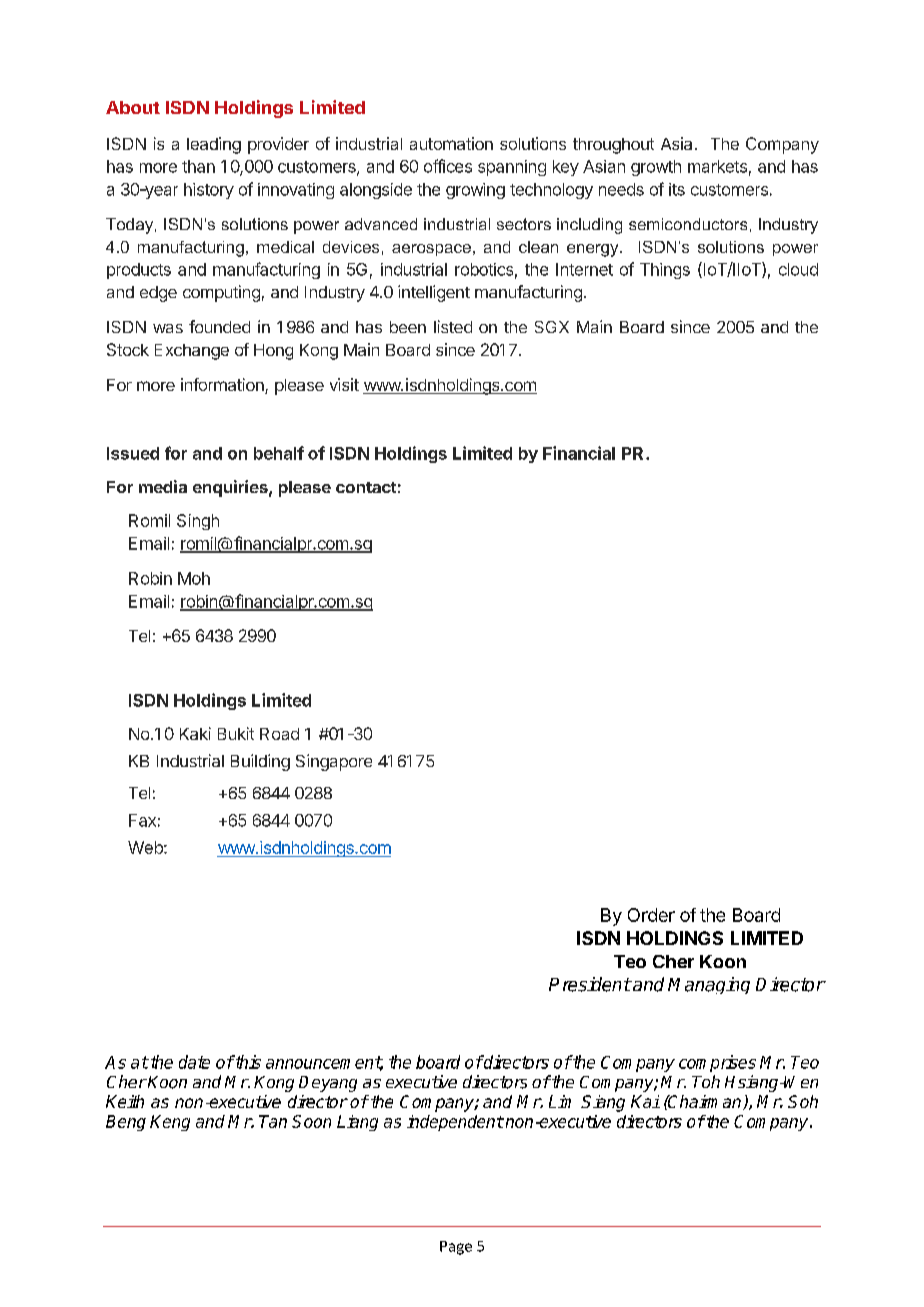 The width and height of the screenshot is (924, 1307). I want to click on Things, so click(665, 271).
